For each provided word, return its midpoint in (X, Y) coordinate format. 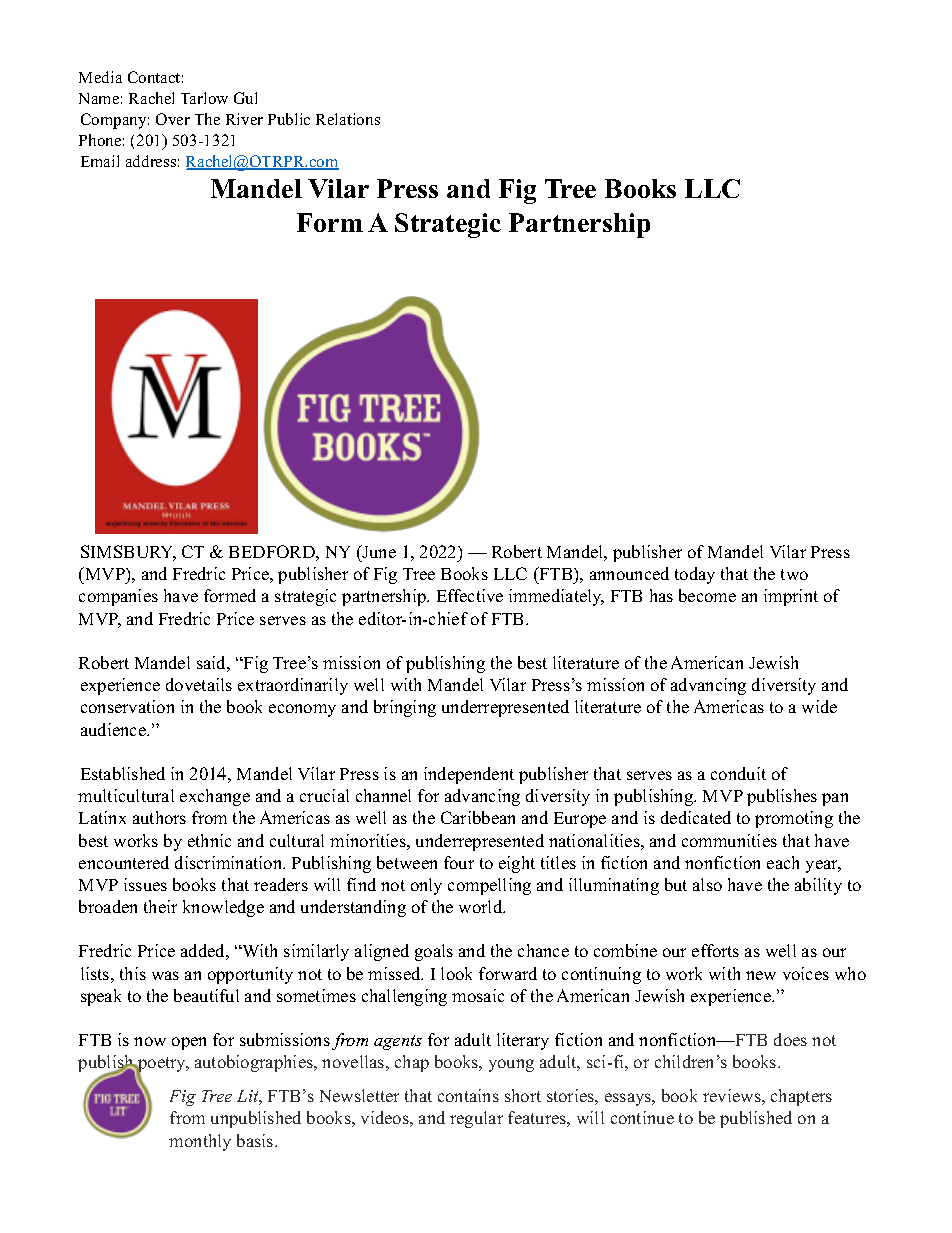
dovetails (199, 684)
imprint (791, 597)
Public (289, 119)
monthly (200, 1142)
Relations (348, 119)
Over (173, 119)
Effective (470, 595)
